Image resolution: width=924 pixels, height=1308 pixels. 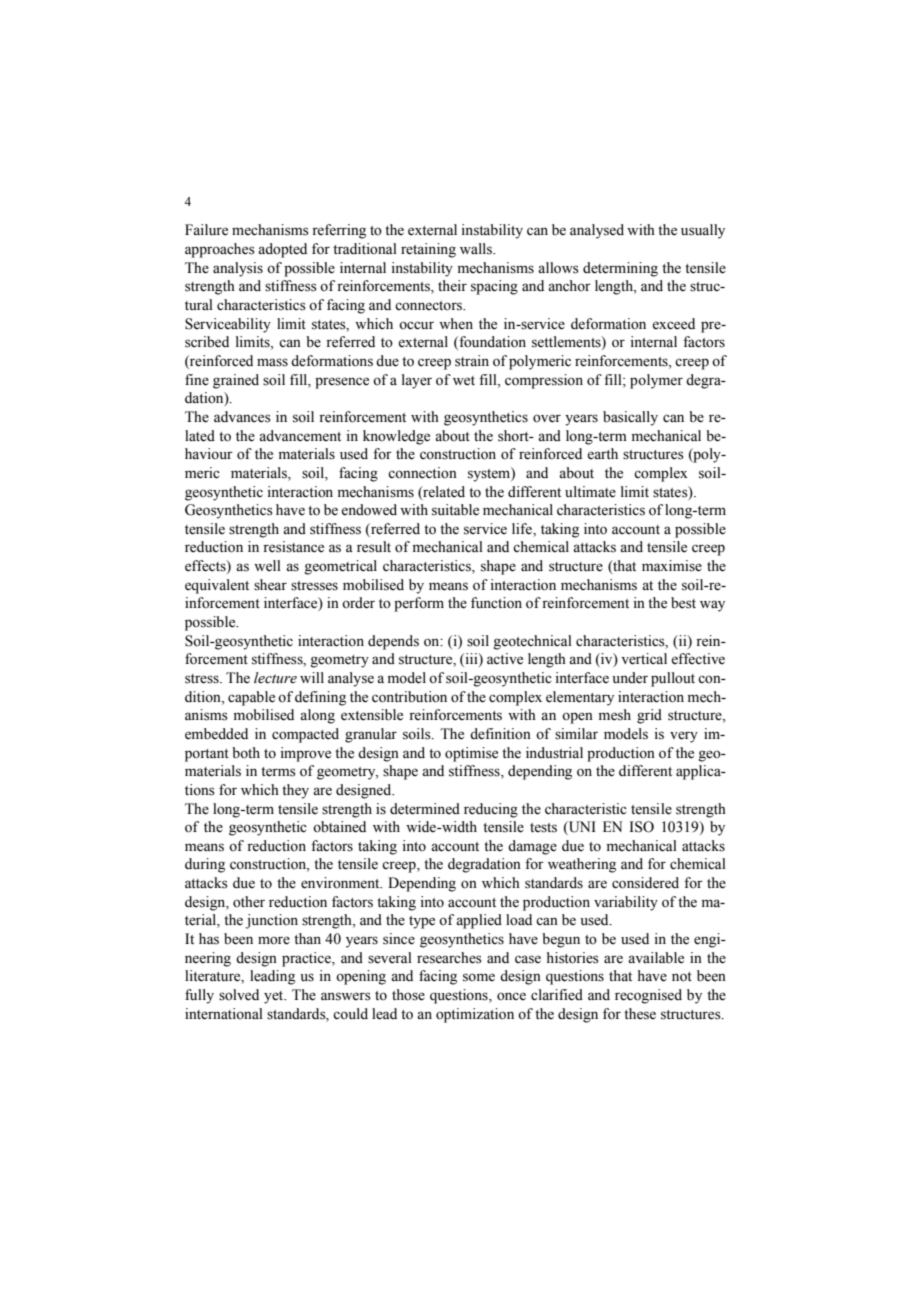 I want to click on adopted, so click(x=282, y=250).
